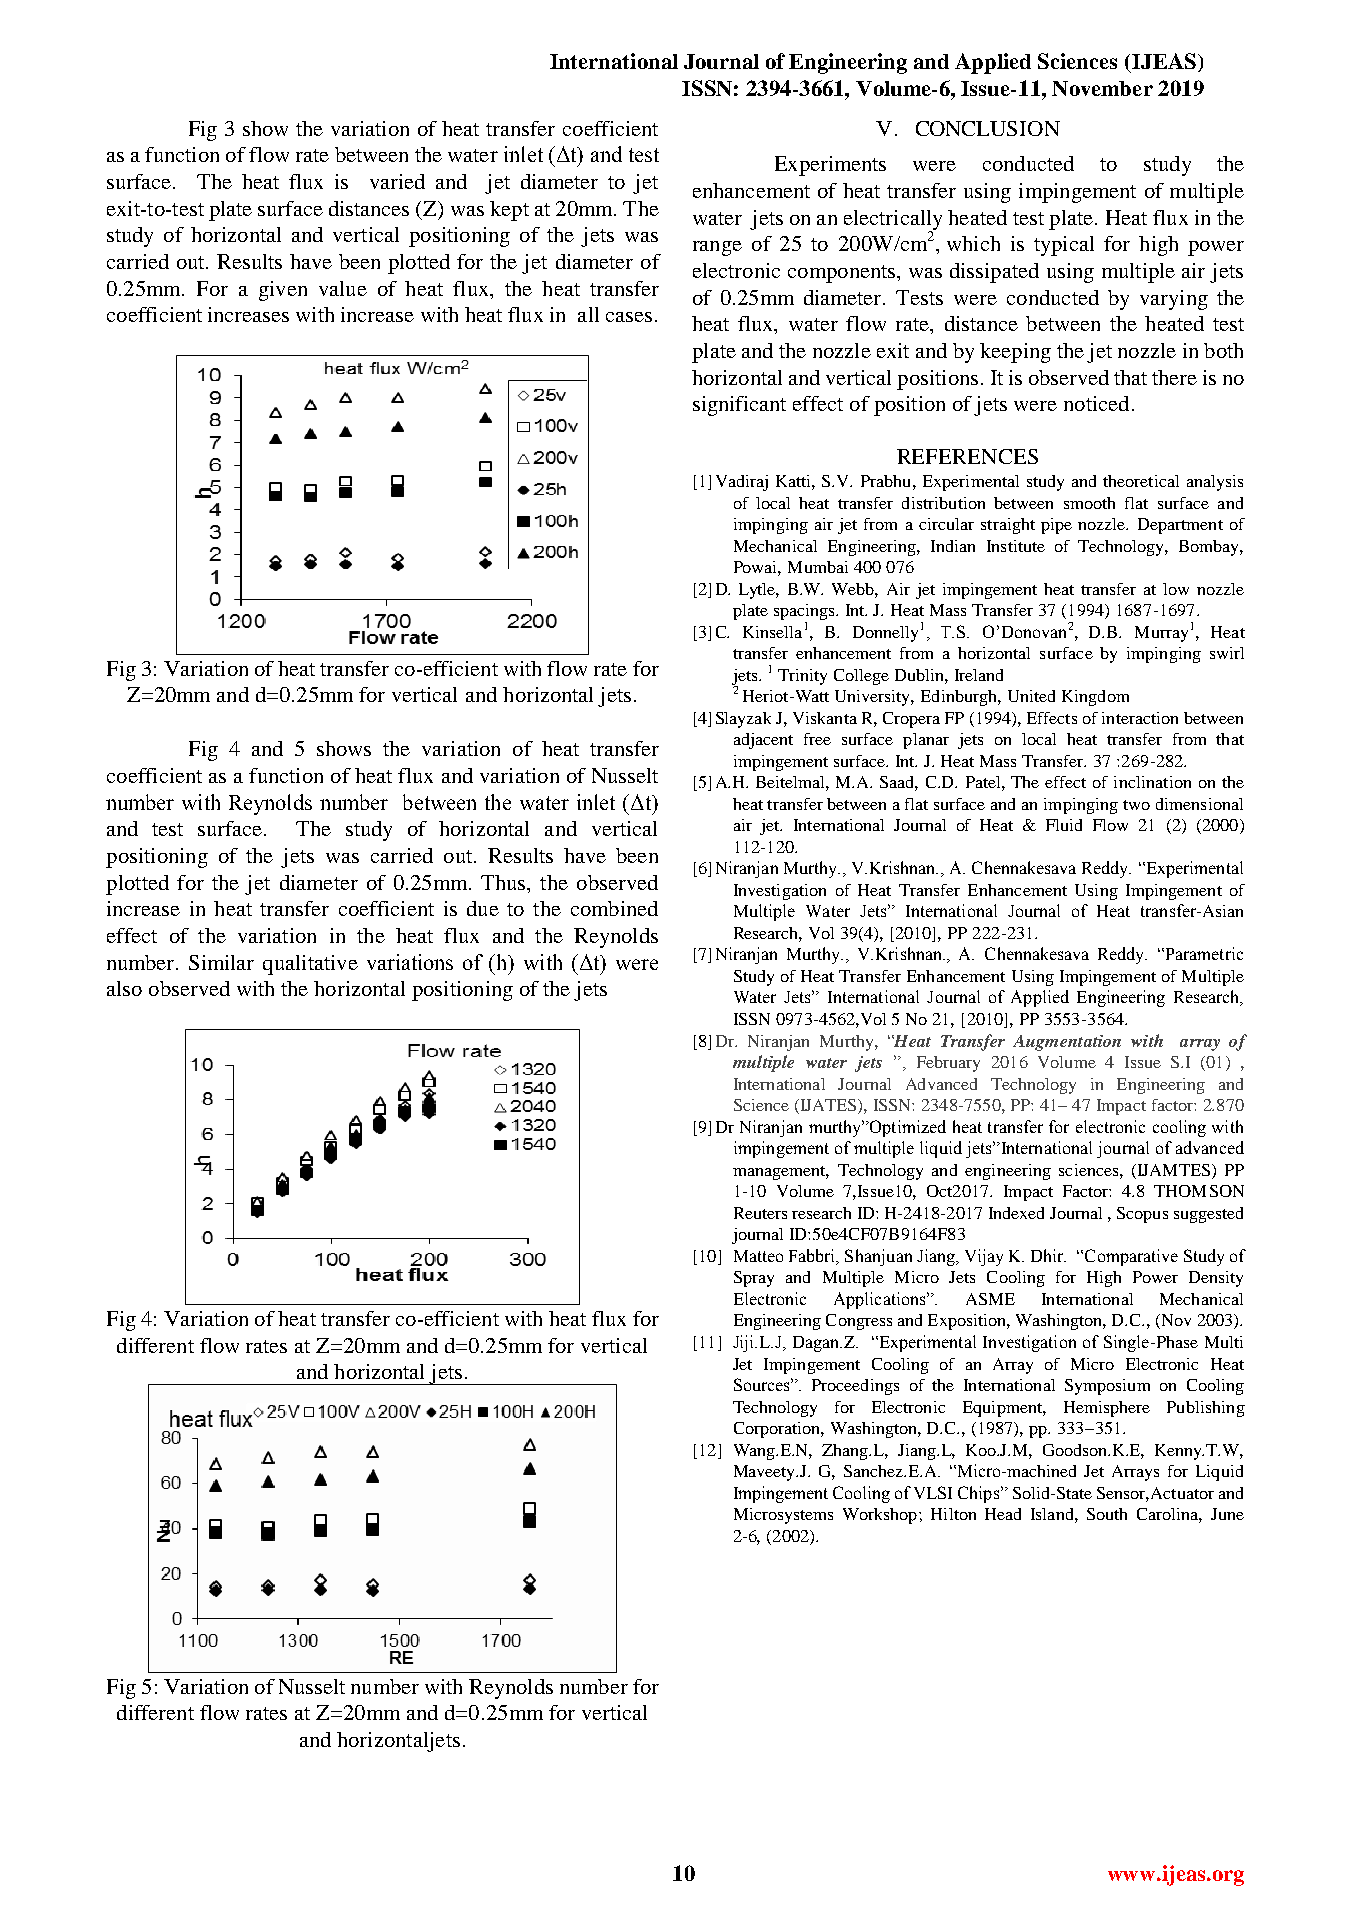 This screenshot has height=1910, width=1351. Describe the element at coordinates (1141, 481) in the screenshot. I see `theoretical` at that location.
